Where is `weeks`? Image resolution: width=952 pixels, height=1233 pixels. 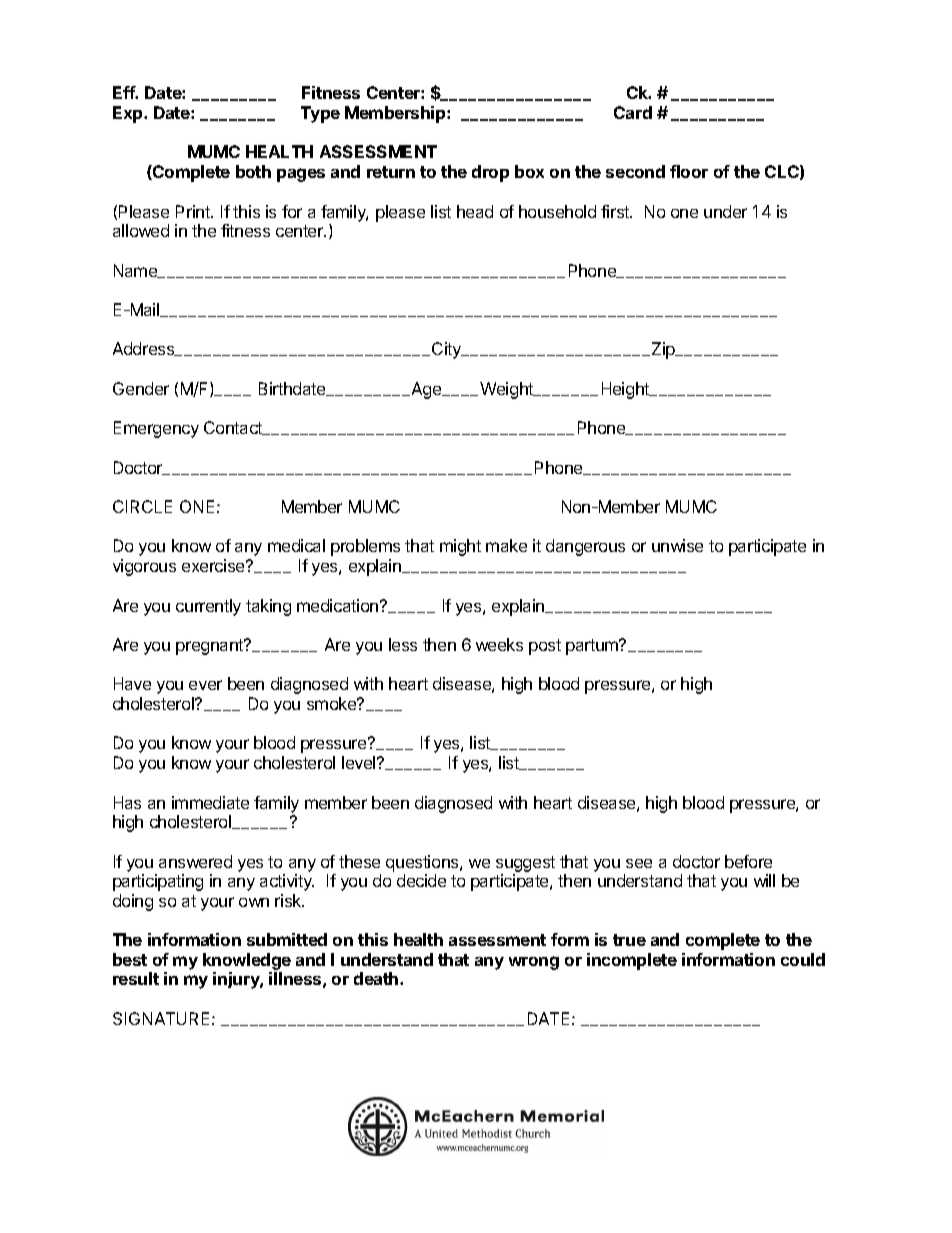
weeks is located at coordinates (499, 644).
